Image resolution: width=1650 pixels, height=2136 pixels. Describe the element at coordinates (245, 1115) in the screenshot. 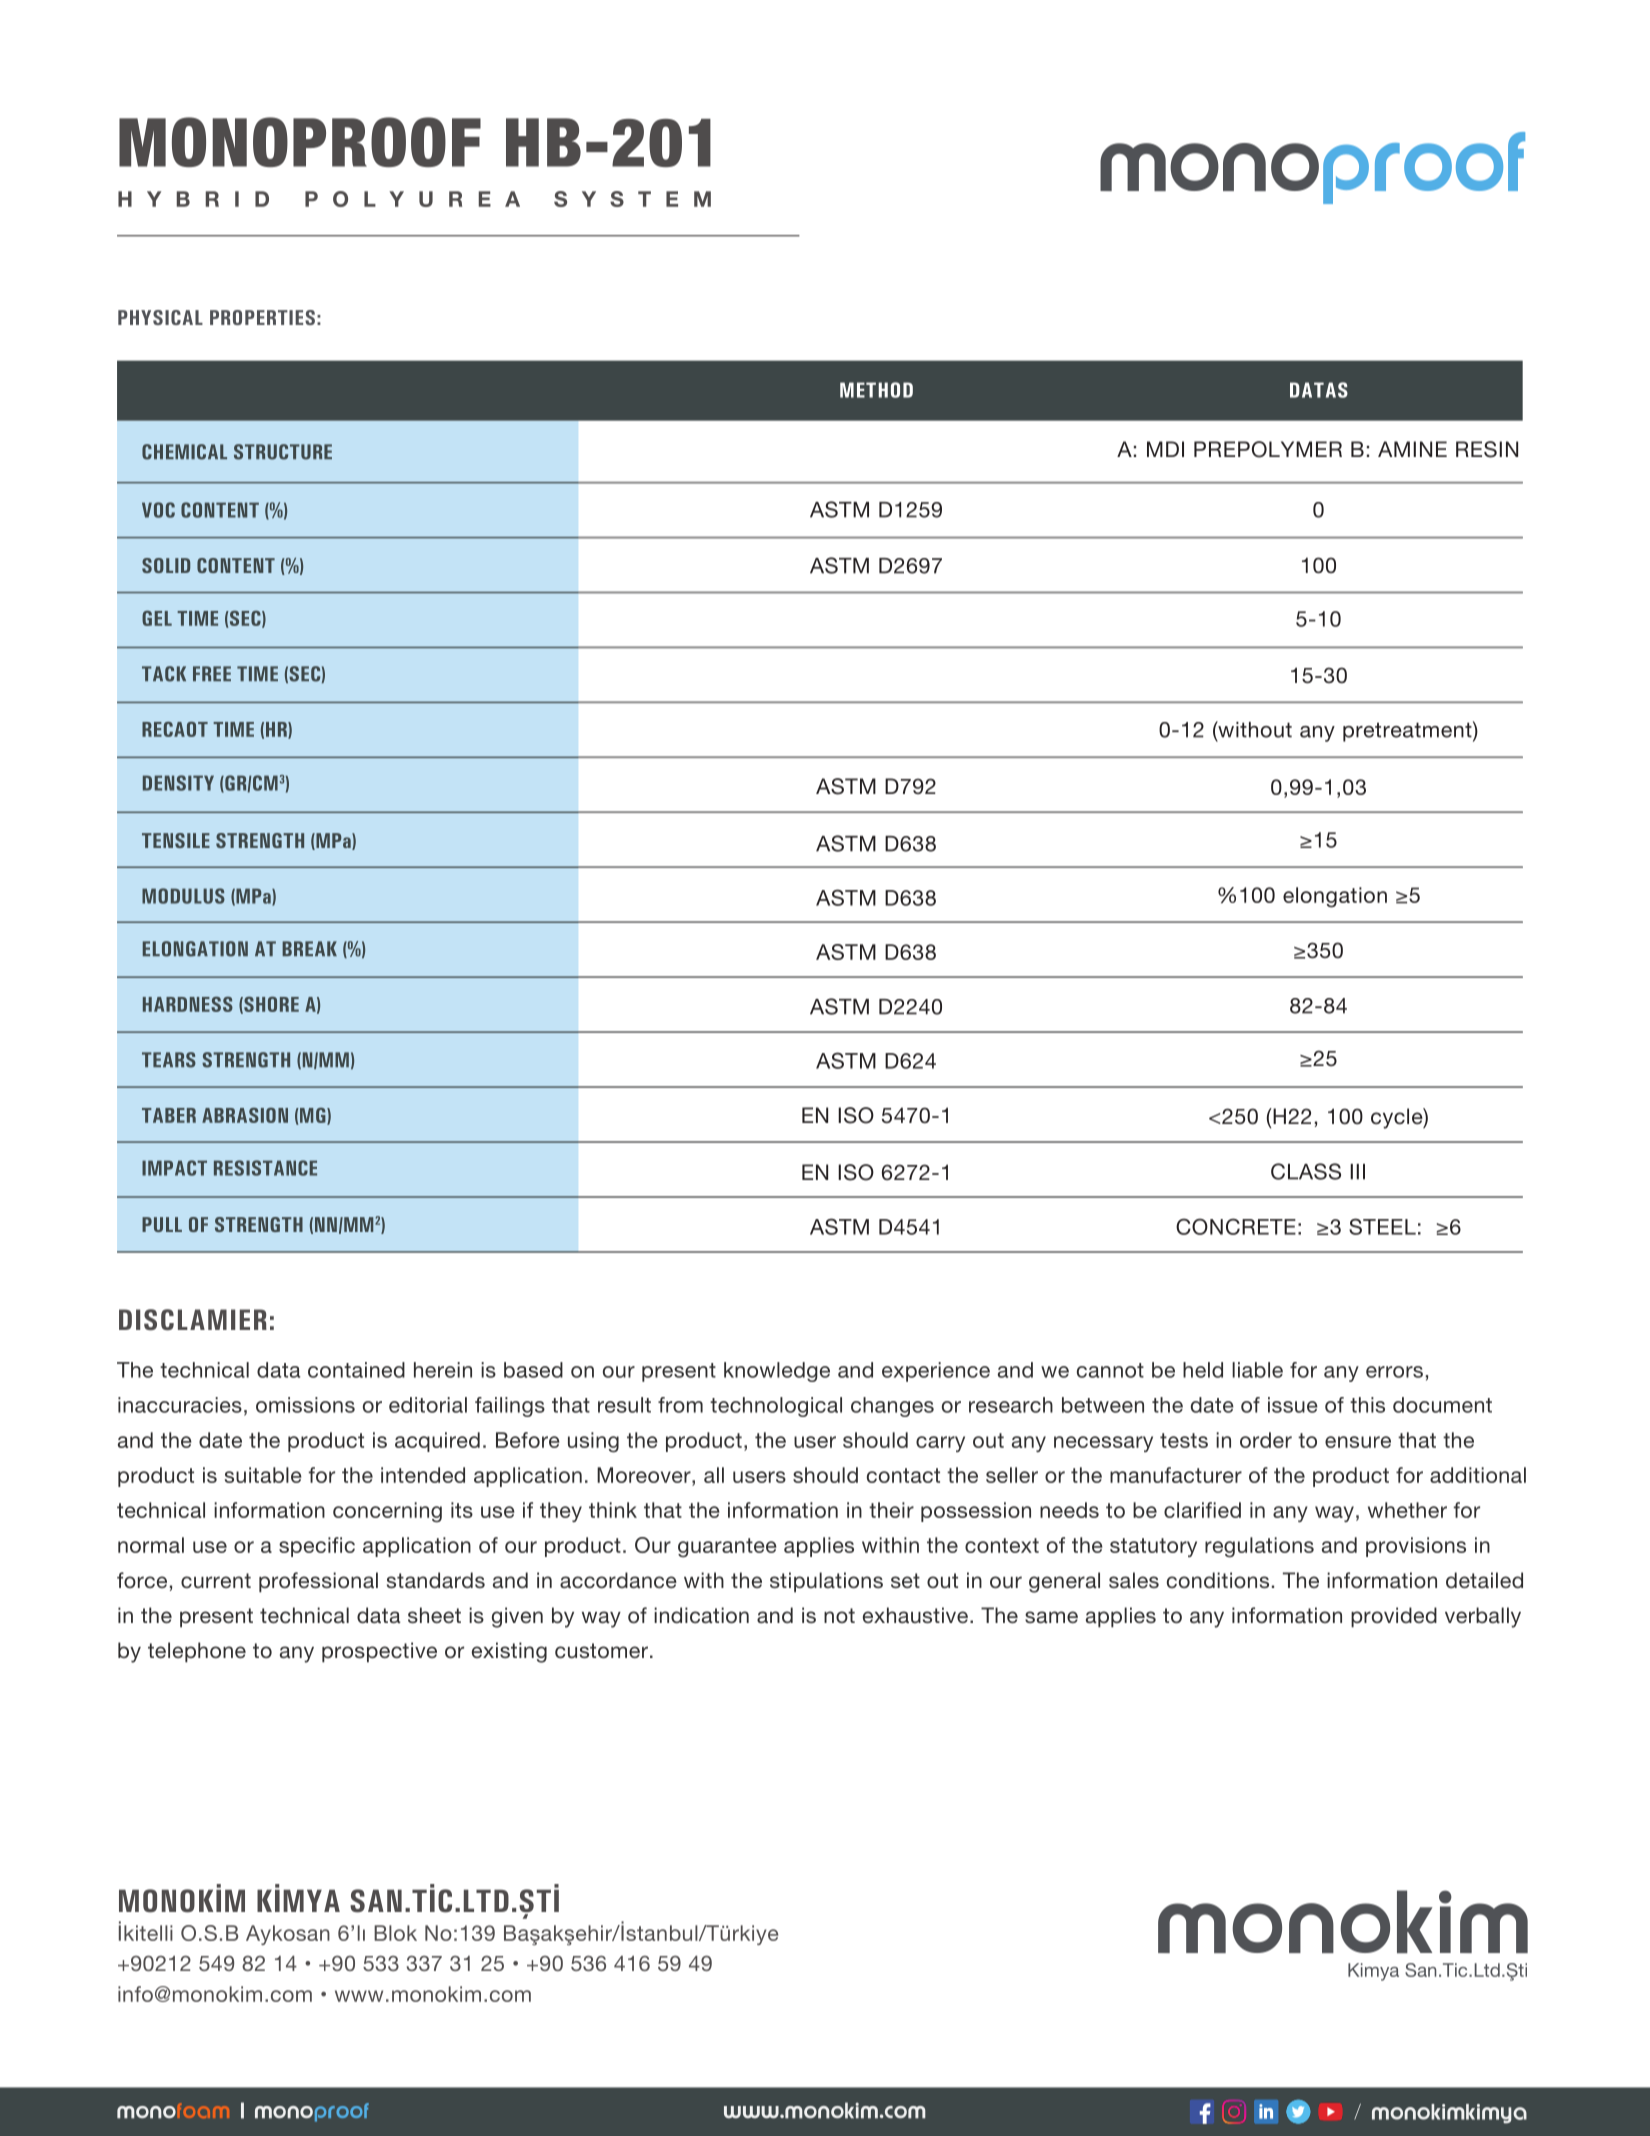

I see `ABRASION` at that location.
